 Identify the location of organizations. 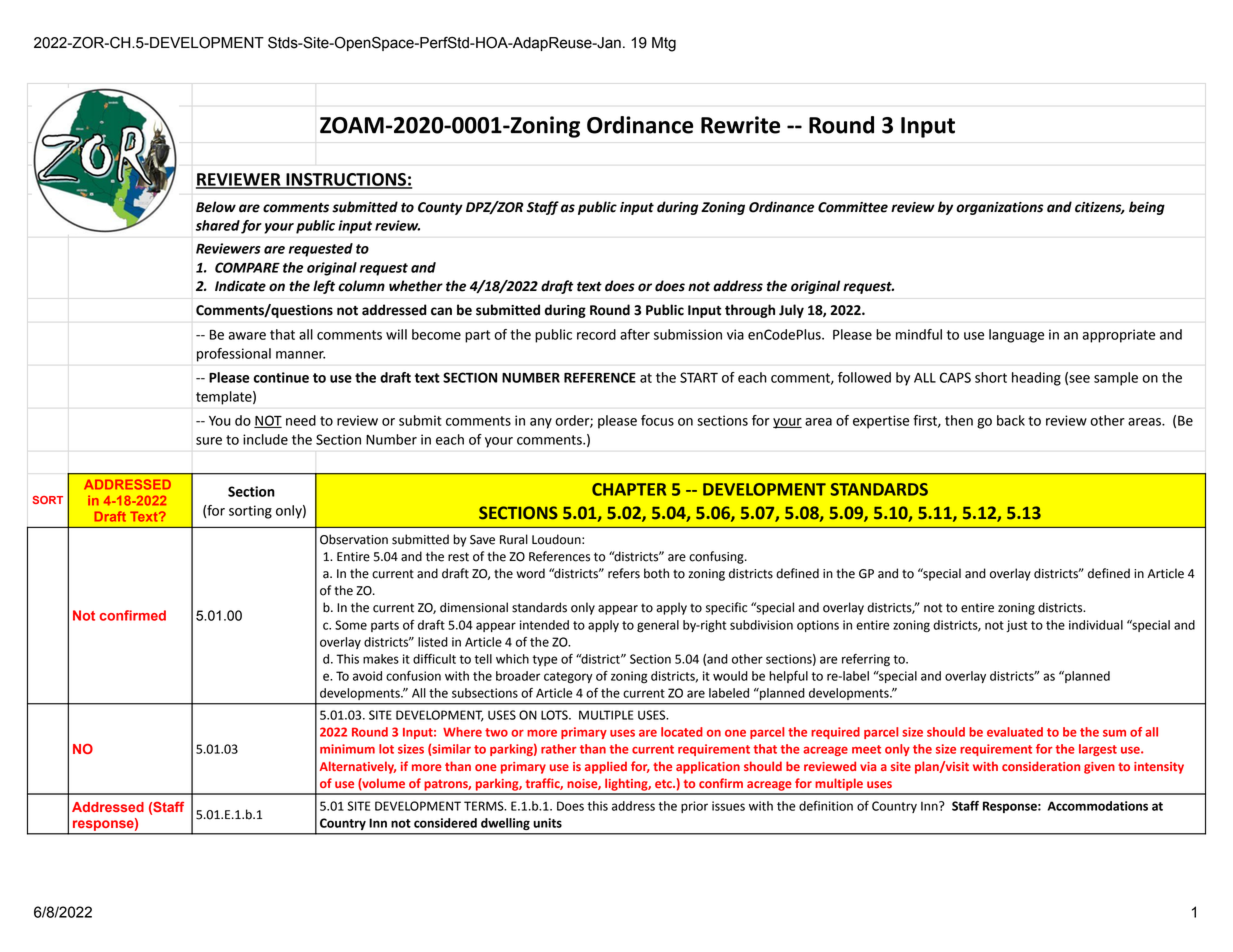
(999, 208).
